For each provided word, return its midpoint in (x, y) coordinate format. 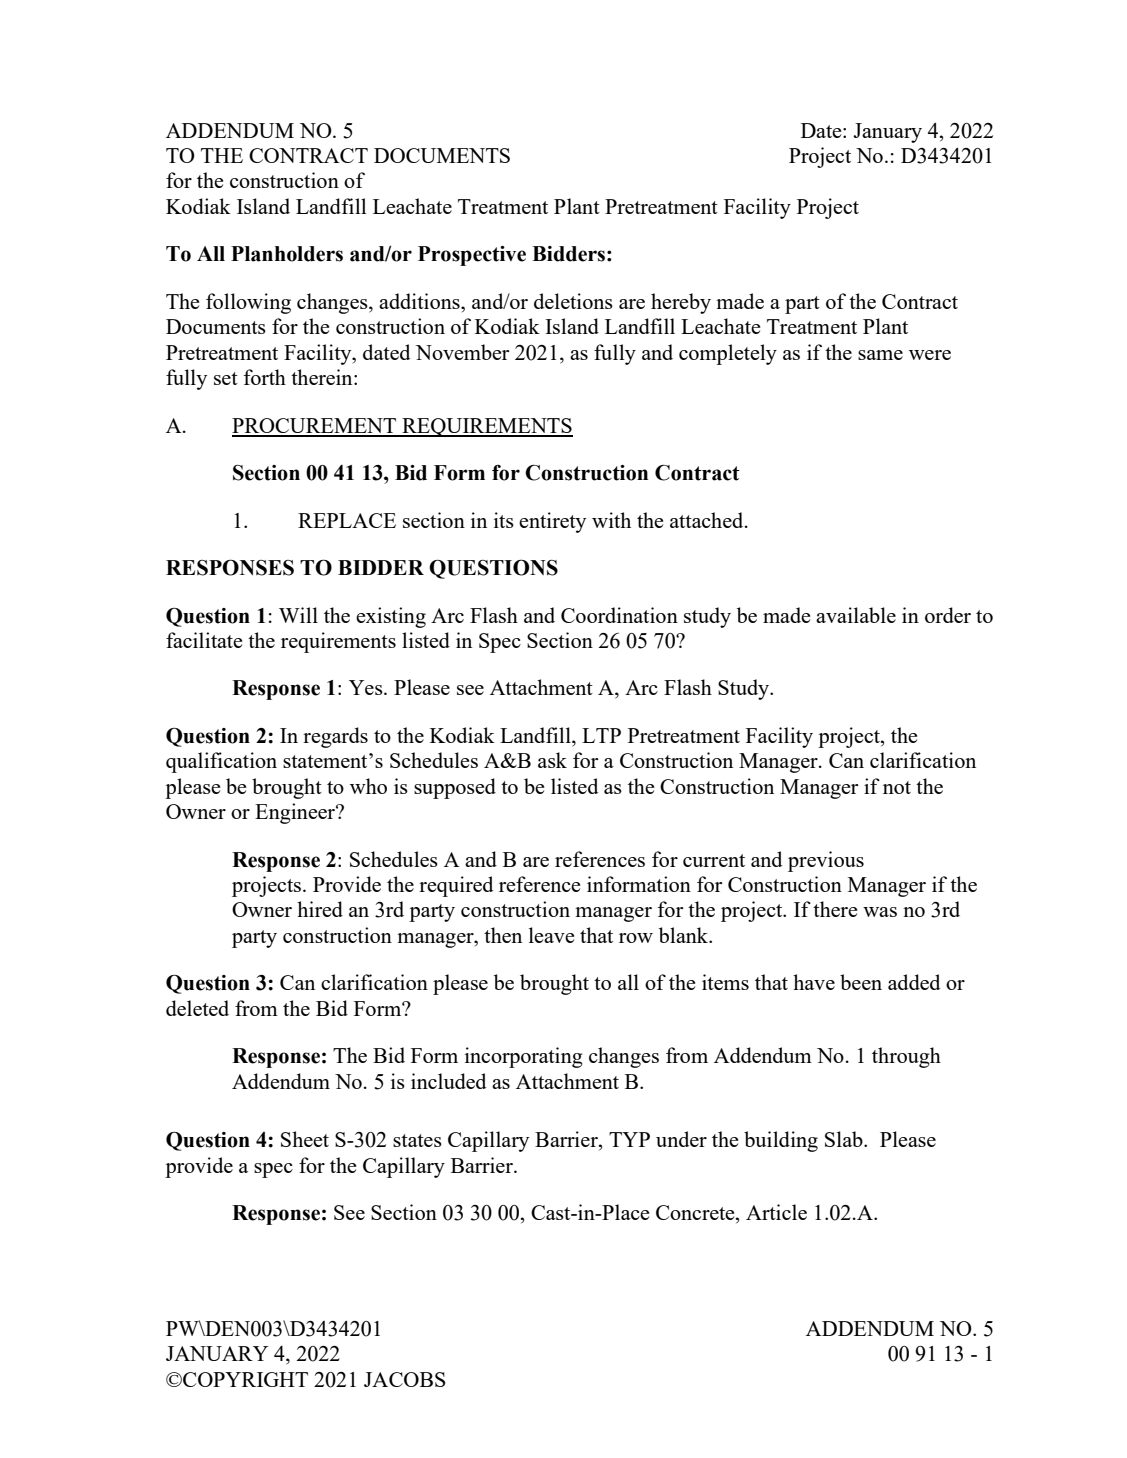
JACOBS (404, 1379)
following (248, 303)
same (880, 355)
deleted (197, 1008)
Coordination (619, 615)
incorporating (524, 1057)
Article (776, 1212)
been (861, 982)
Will (298, 615)
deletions (573, 301)
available (856, 615)
